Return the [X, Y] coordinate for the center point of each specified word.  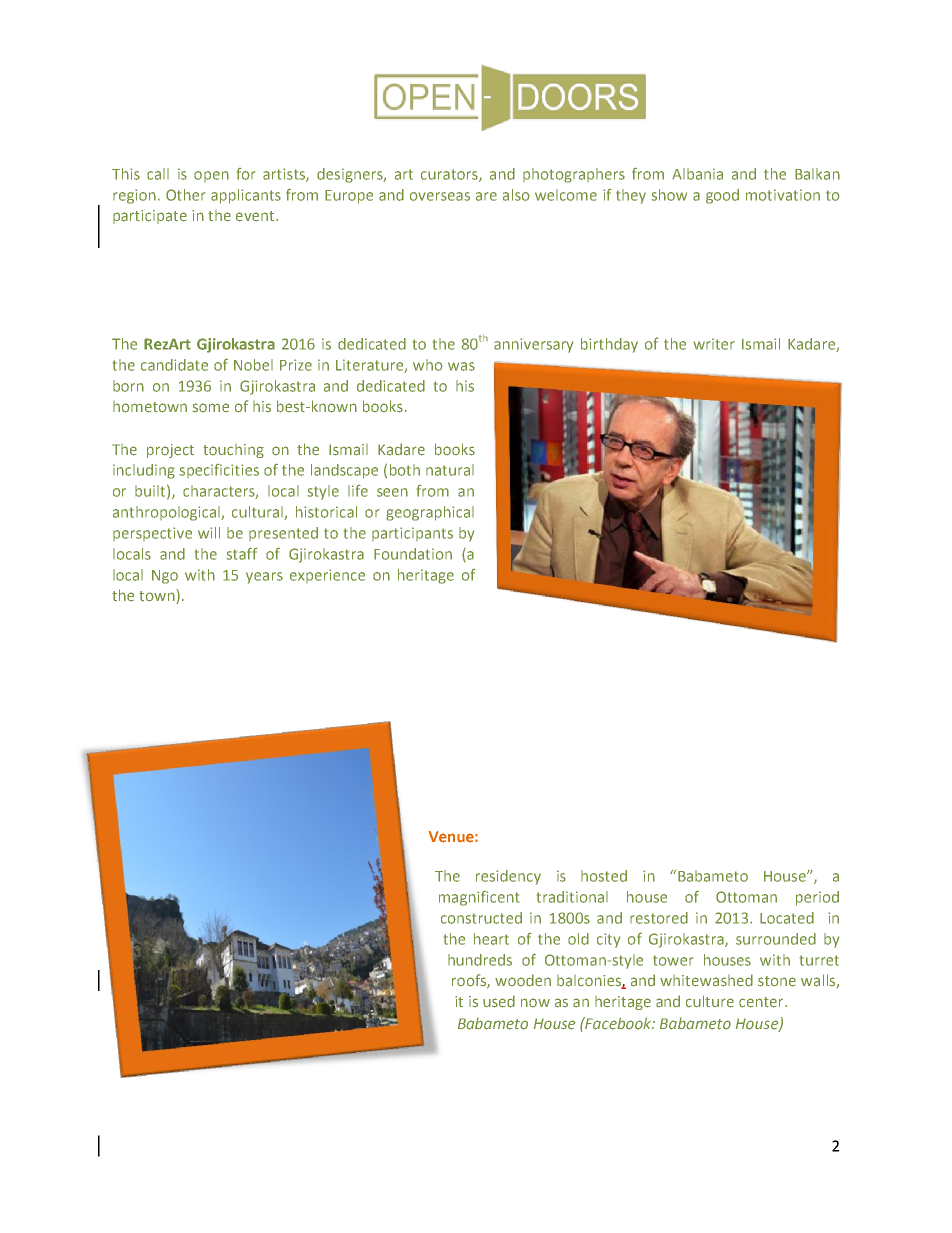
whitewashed [706, 980]
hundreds [480, 960]
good [722, 196]
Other [185, 195]
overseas [440, 196]
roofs [470, 981]
